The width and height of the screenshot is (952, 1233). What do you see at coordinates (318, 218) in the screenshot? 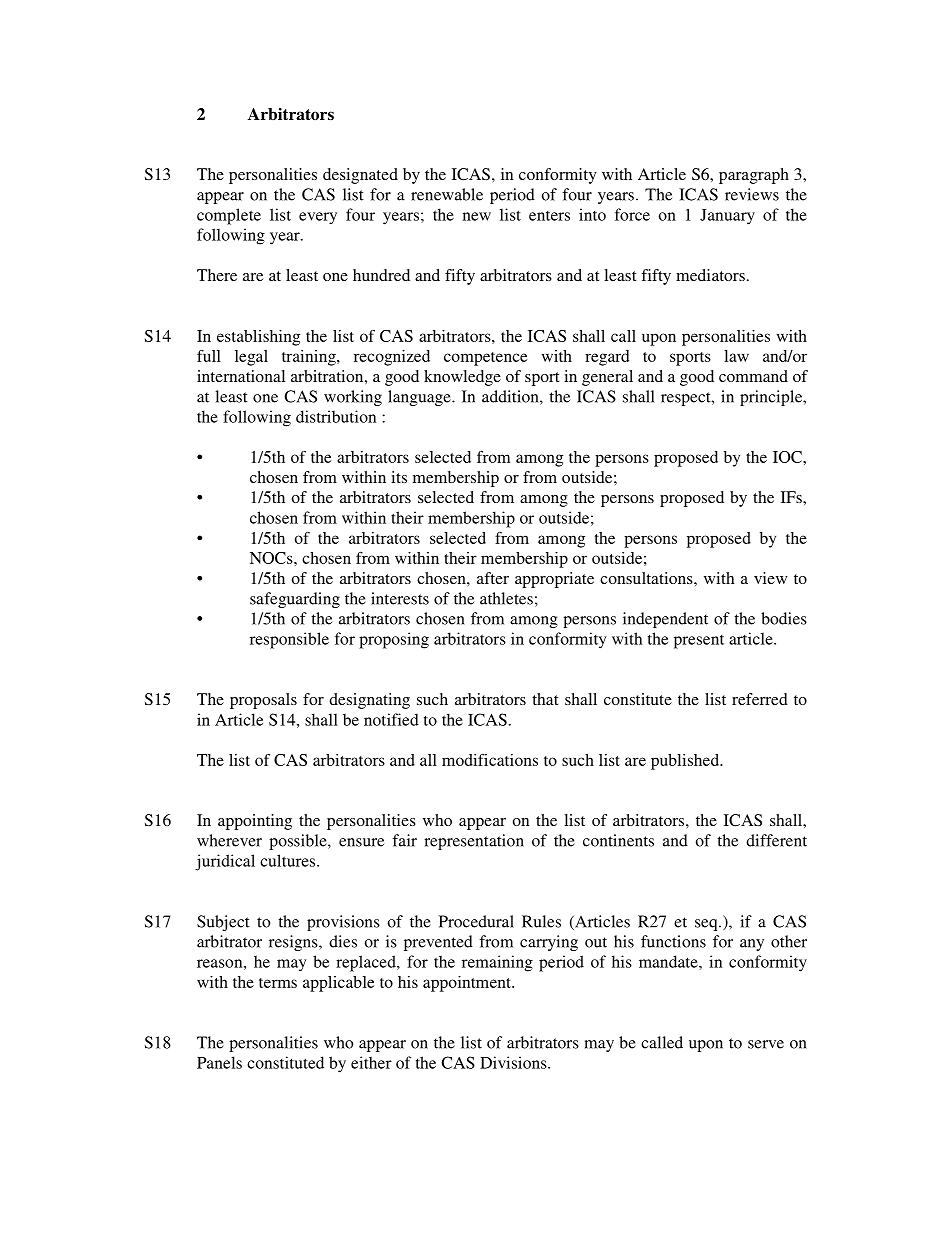
I see `every` at bounding box center [318, 218].
